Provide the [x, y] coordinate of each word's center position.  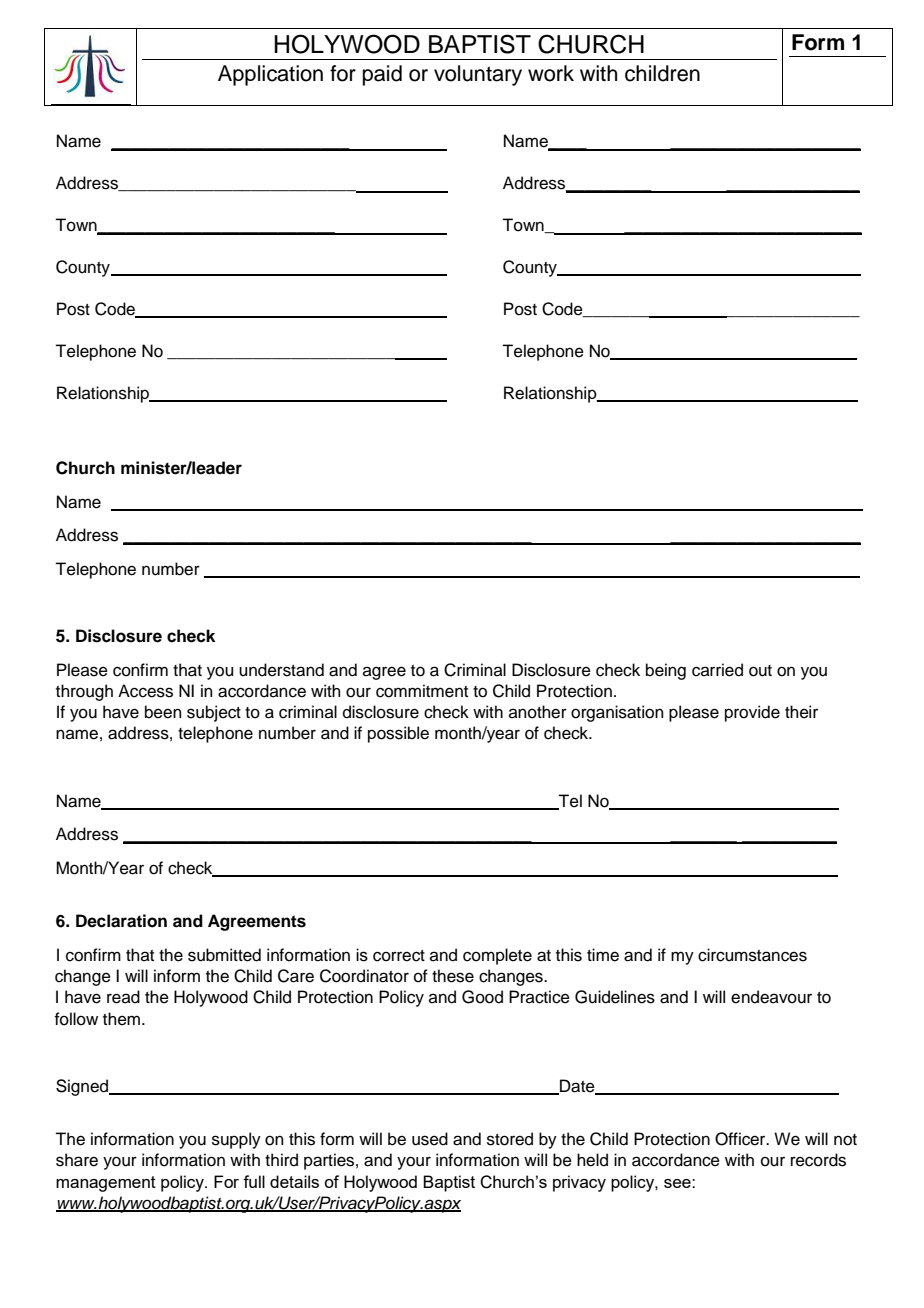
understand [281, 670]
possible [398, 734]
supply [236, 1140]
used [430, 1139]
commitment [422, 691]
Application [270, 75]
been [163, 712]
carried [717, 670]
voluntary [478, 75]
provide [752, 713]
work [551, 73]
